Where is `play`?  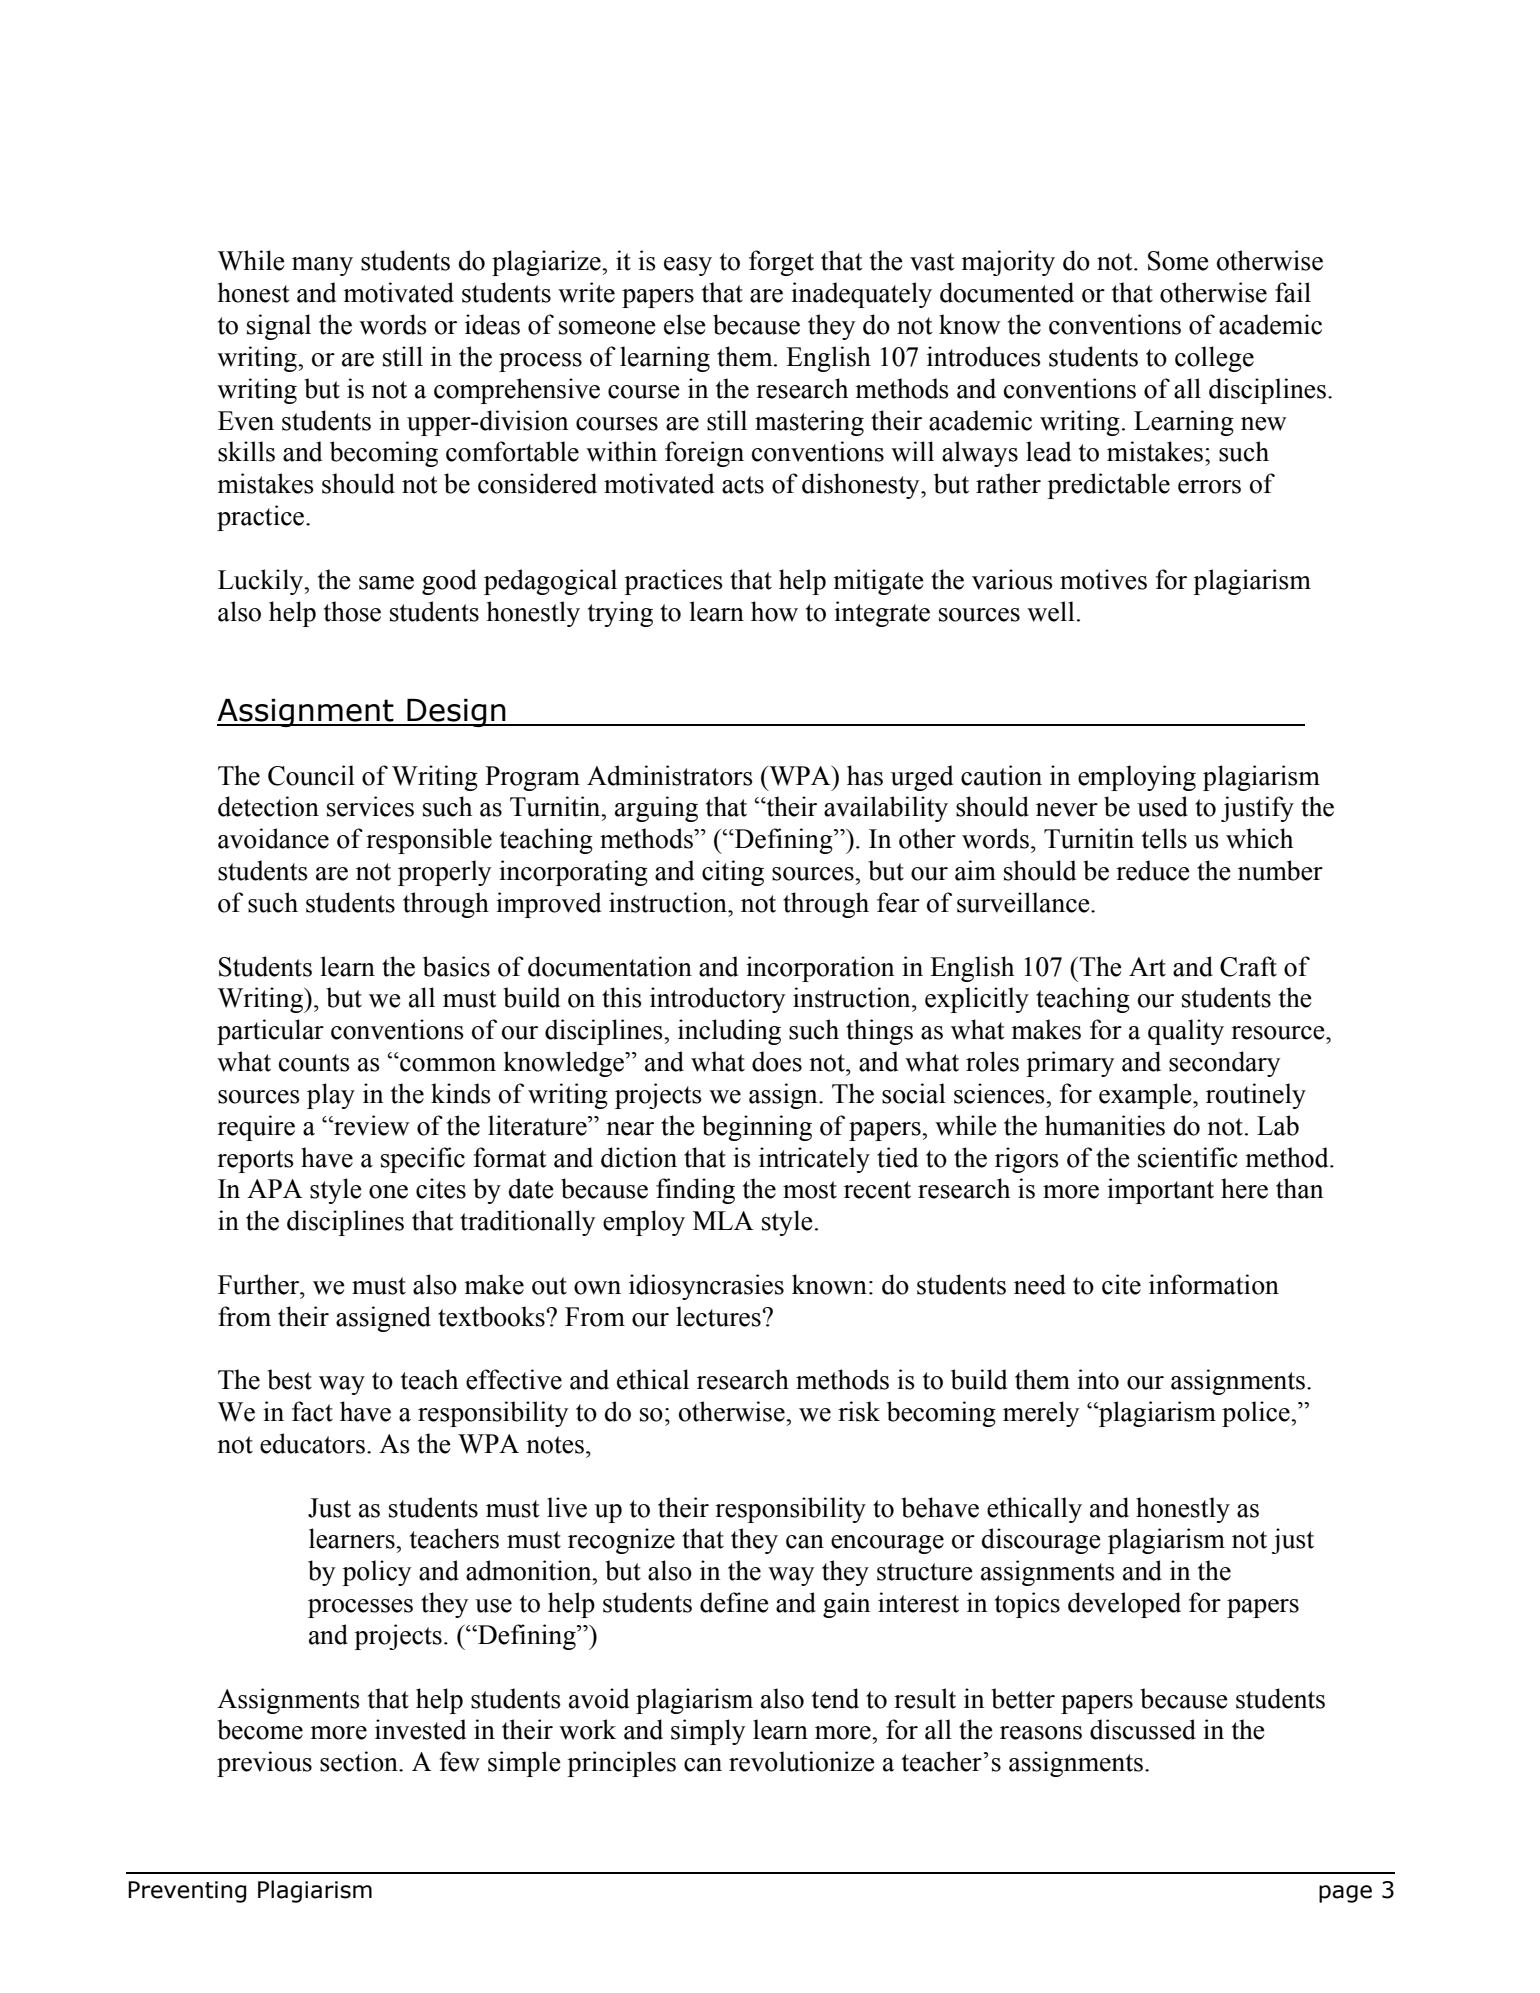 play is located at coordinates (331, 1096).
